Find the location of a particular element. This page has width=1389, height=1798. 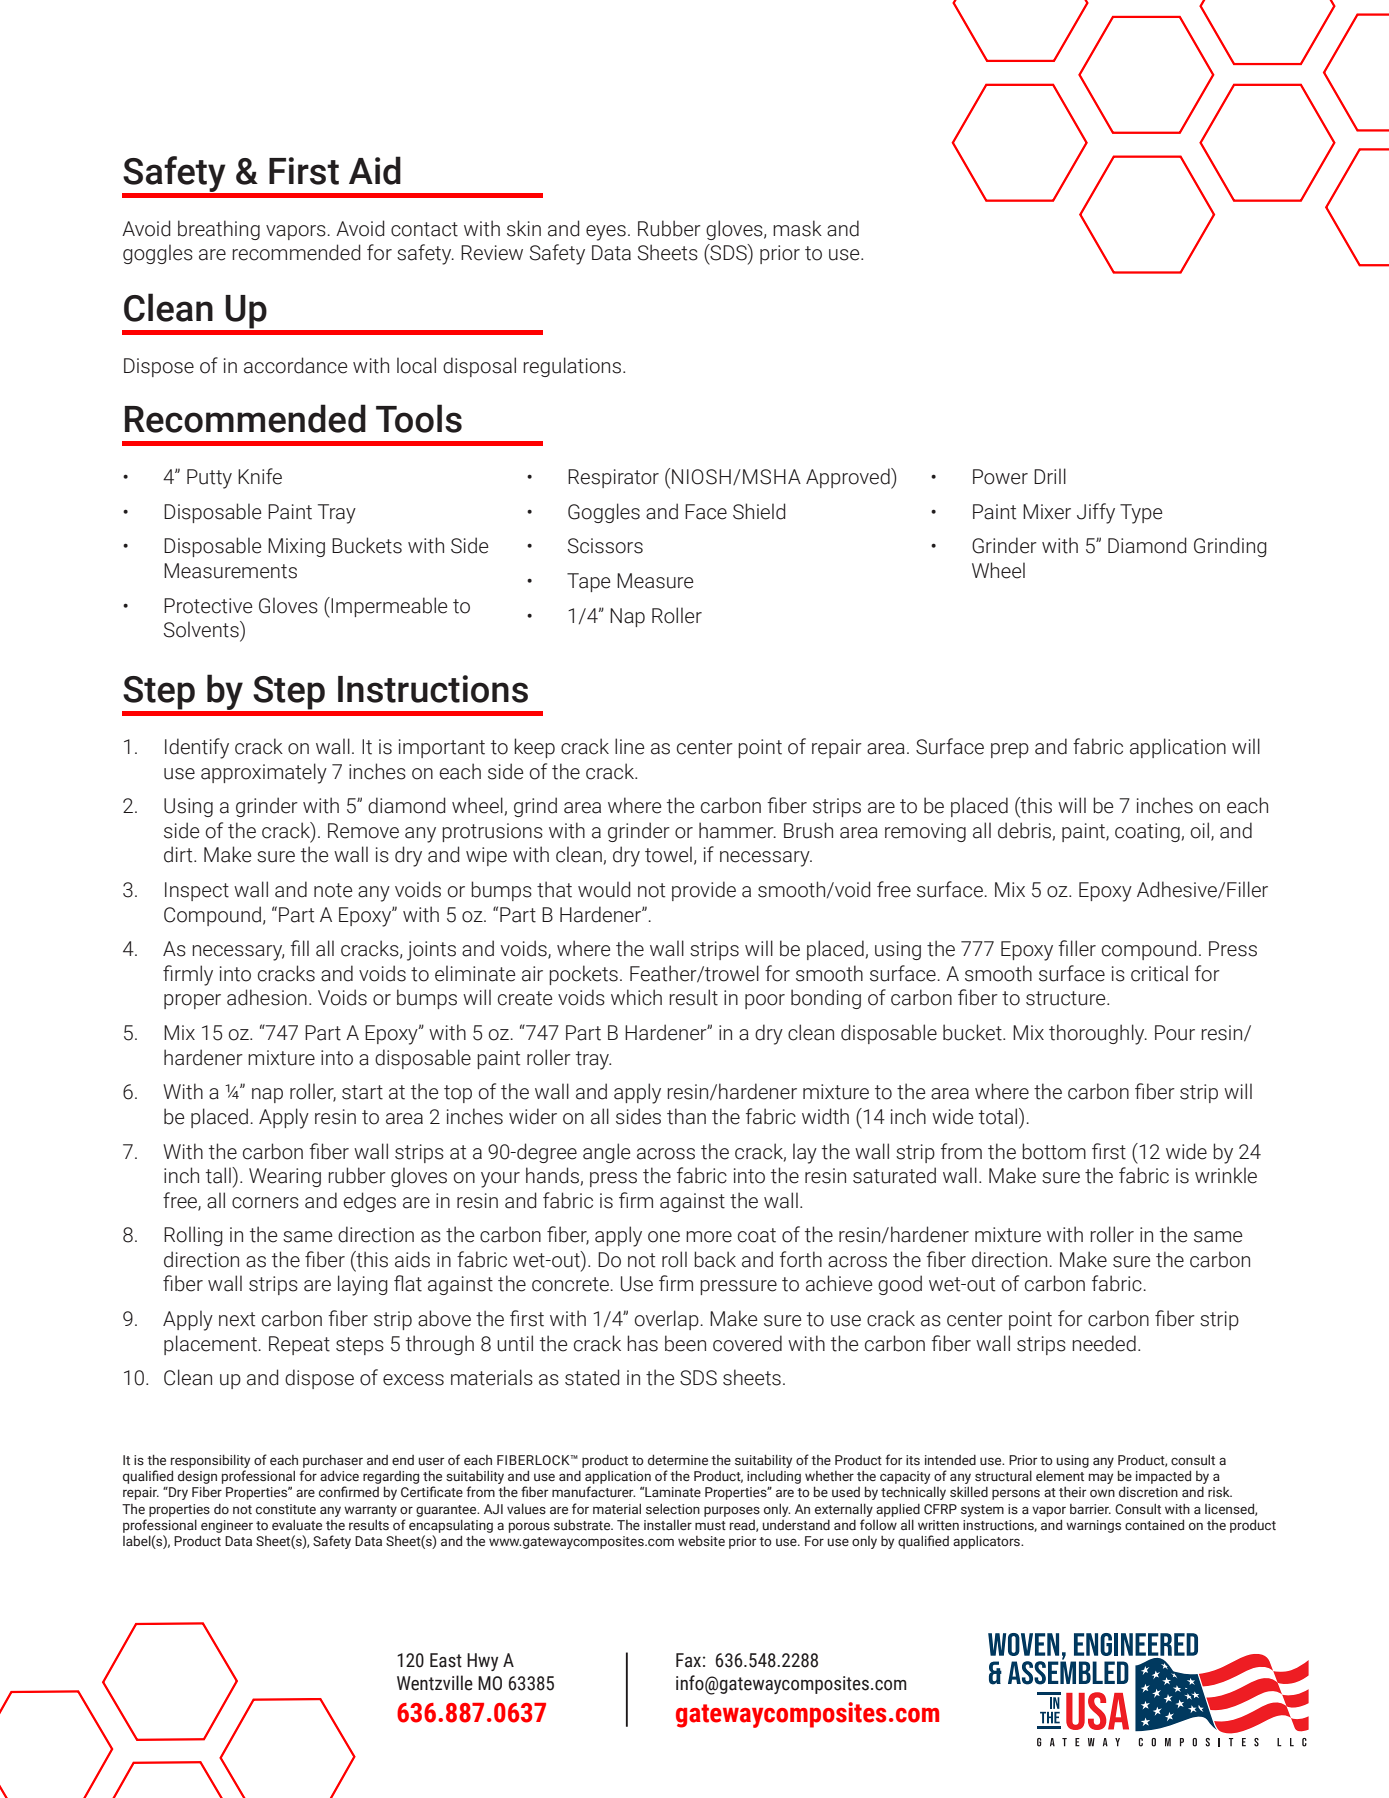

breathing is located at coordinates (219, 230).
